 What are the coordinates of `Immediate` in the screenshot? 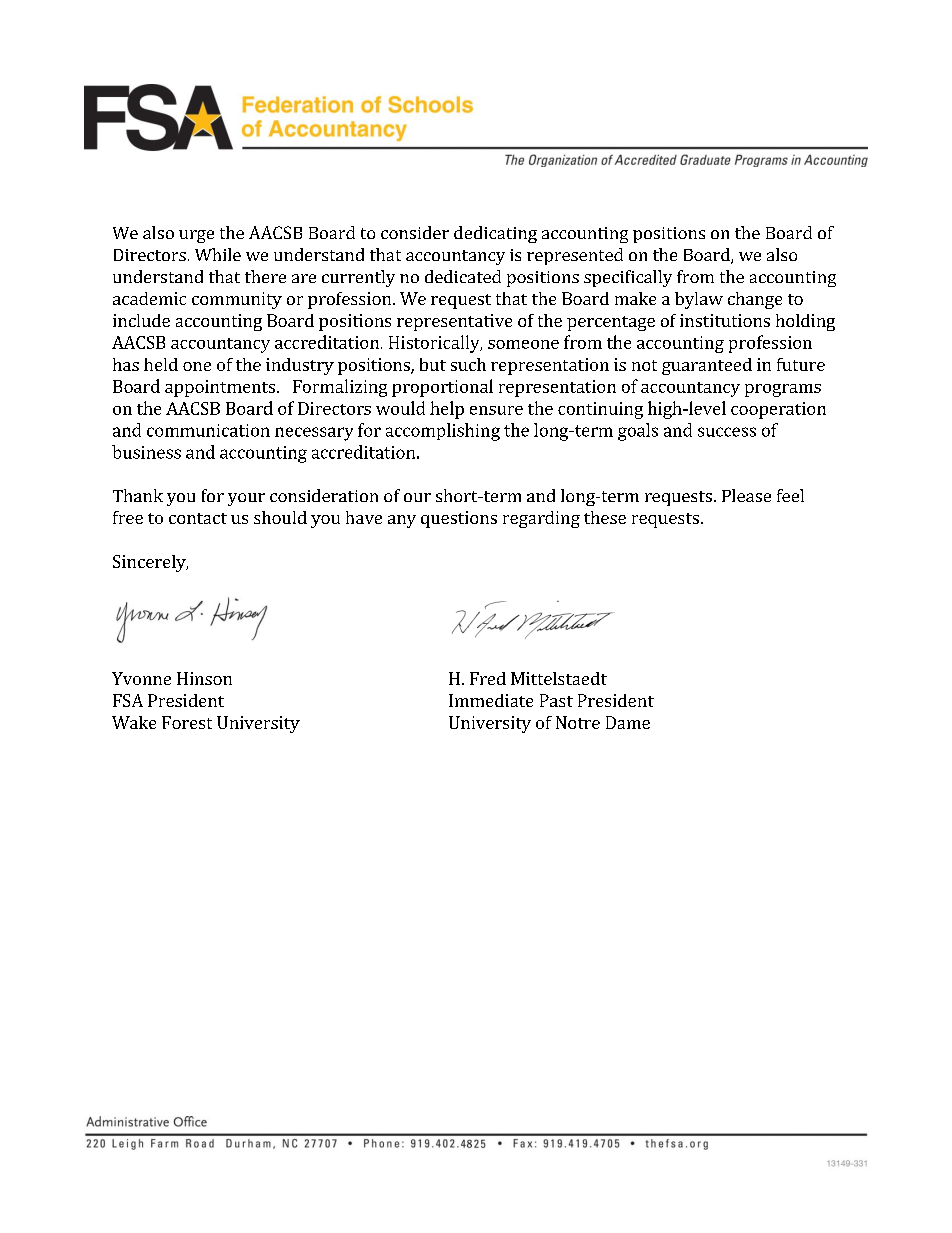 It's located at (491, 700).
